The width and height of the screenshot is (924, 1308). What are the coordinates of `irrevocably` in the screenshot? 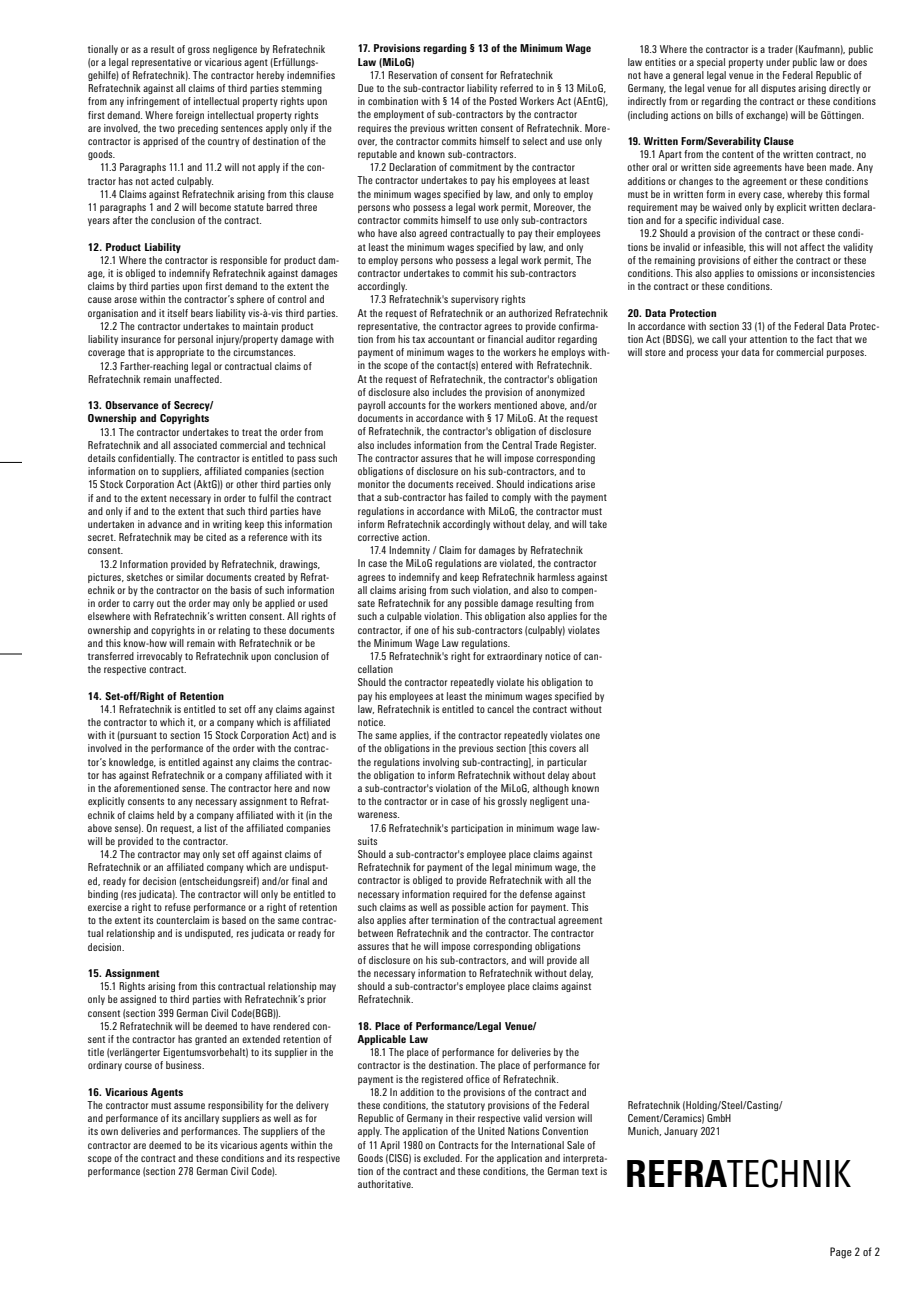 It's located at (159, 657).
